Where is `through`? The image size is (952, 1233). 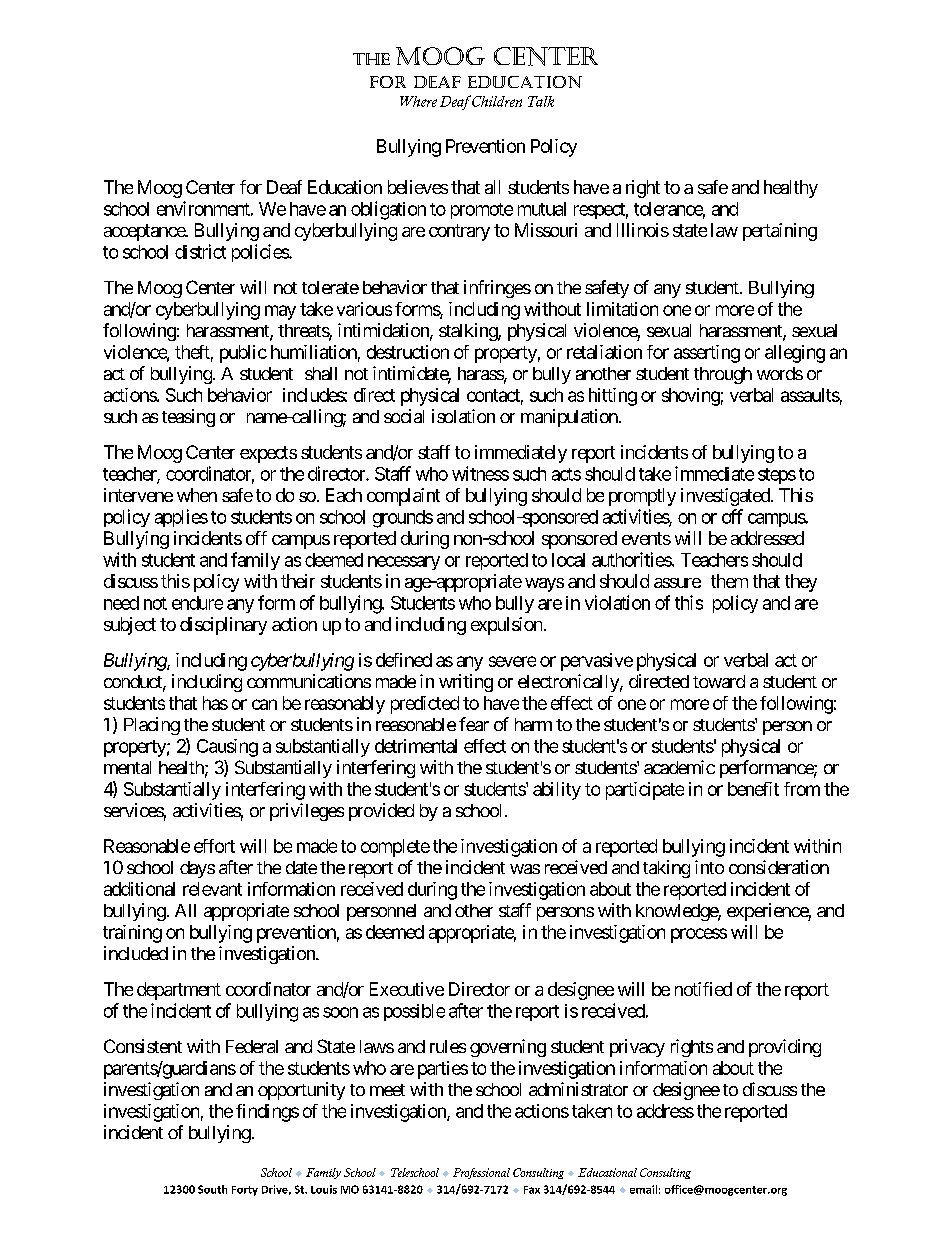 through is located at coordinates (723, 375).
